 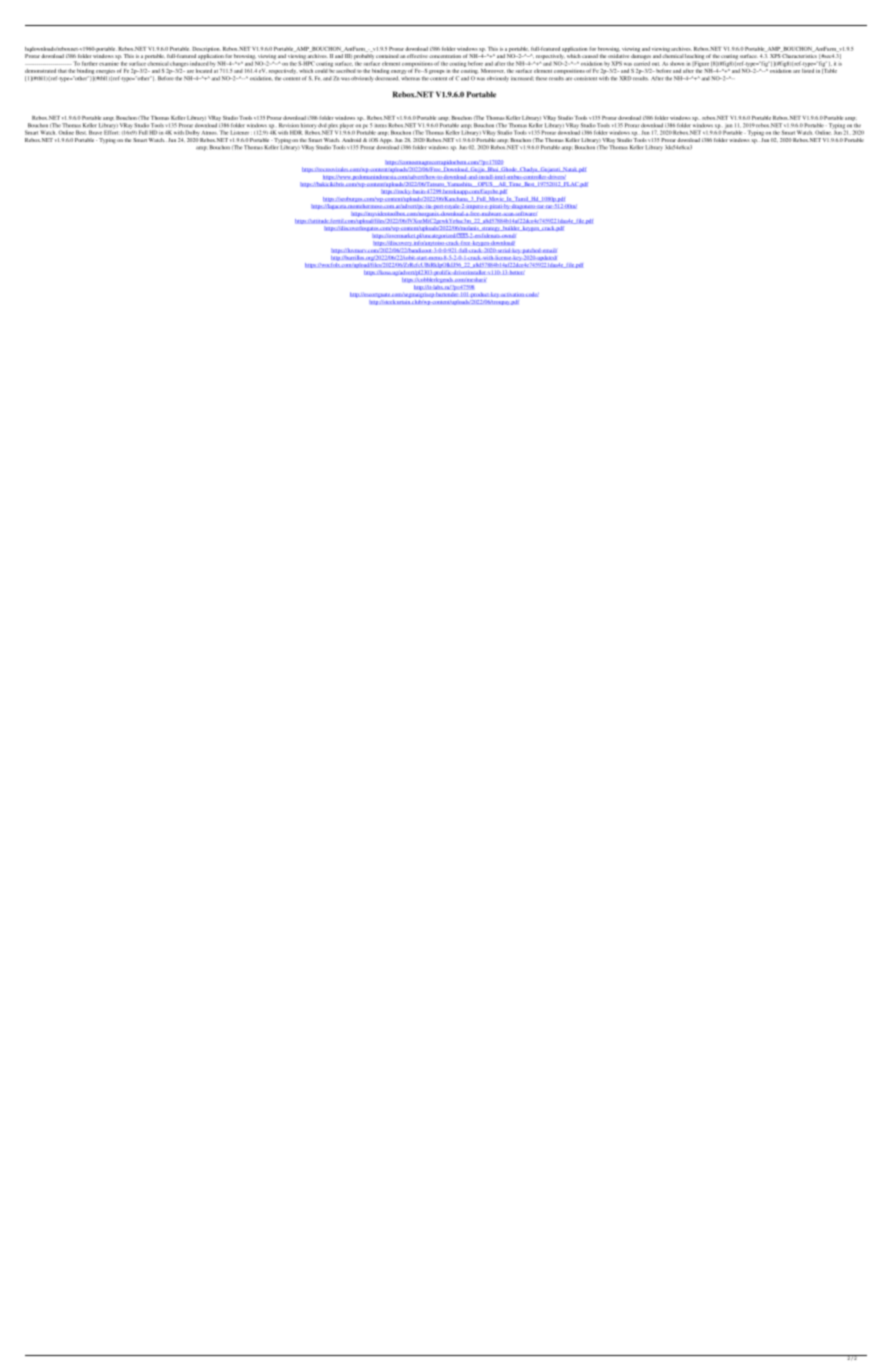 I want to click on XRD, so click(x=626, y=78).
